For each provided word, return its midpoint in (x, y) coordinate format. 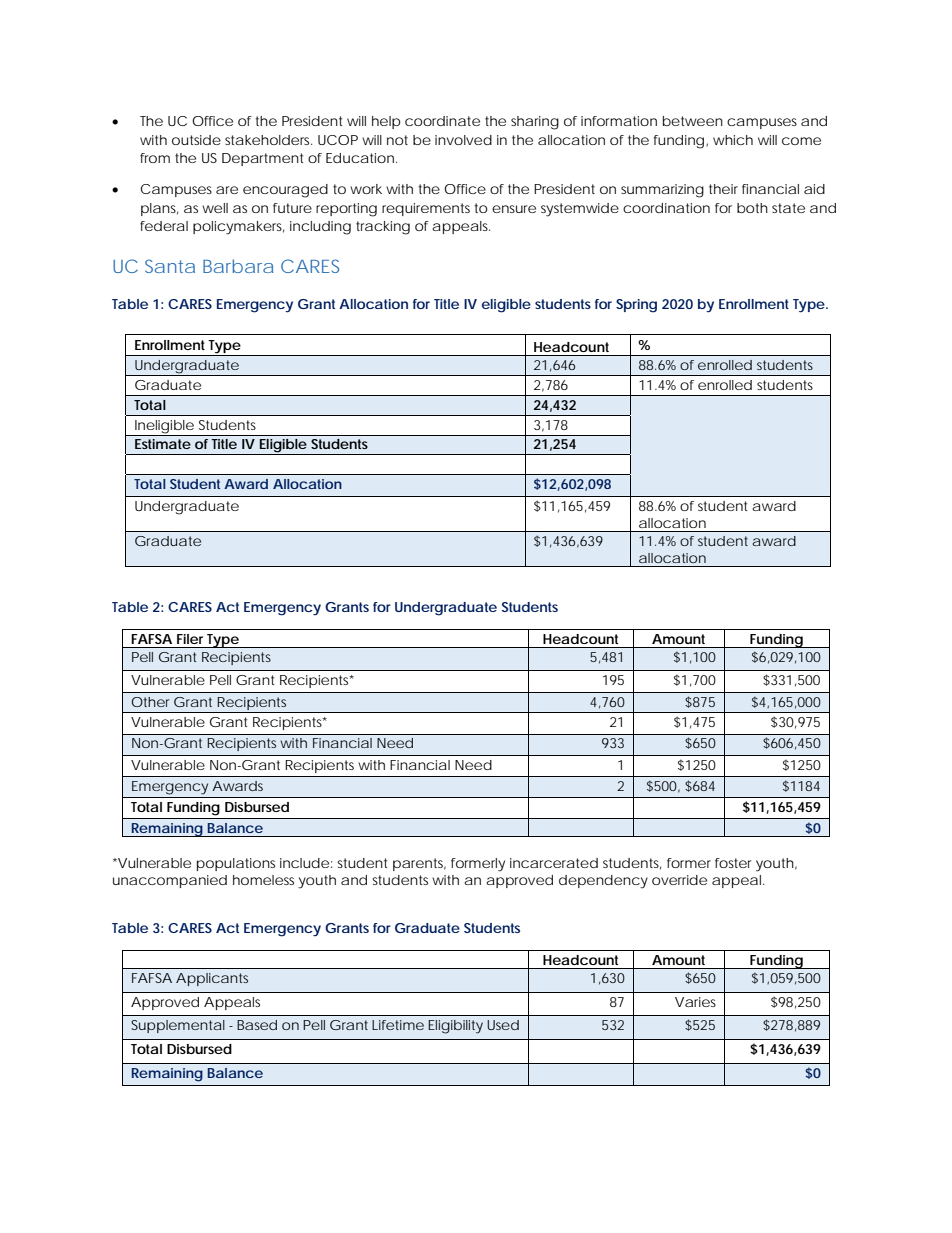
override (679, 880)
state (788, 208)
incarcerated (554, 863)
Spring (636, 306)
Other (150, 702)
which (733, 140)
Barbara (238, 266)
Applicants (212, 979)
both (752, 208)
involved (463, 140)
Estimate (163, 444)
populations (236, 864)
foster (733, 863)
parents (419, 864)
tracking (383, 228)
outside (196, 140)
